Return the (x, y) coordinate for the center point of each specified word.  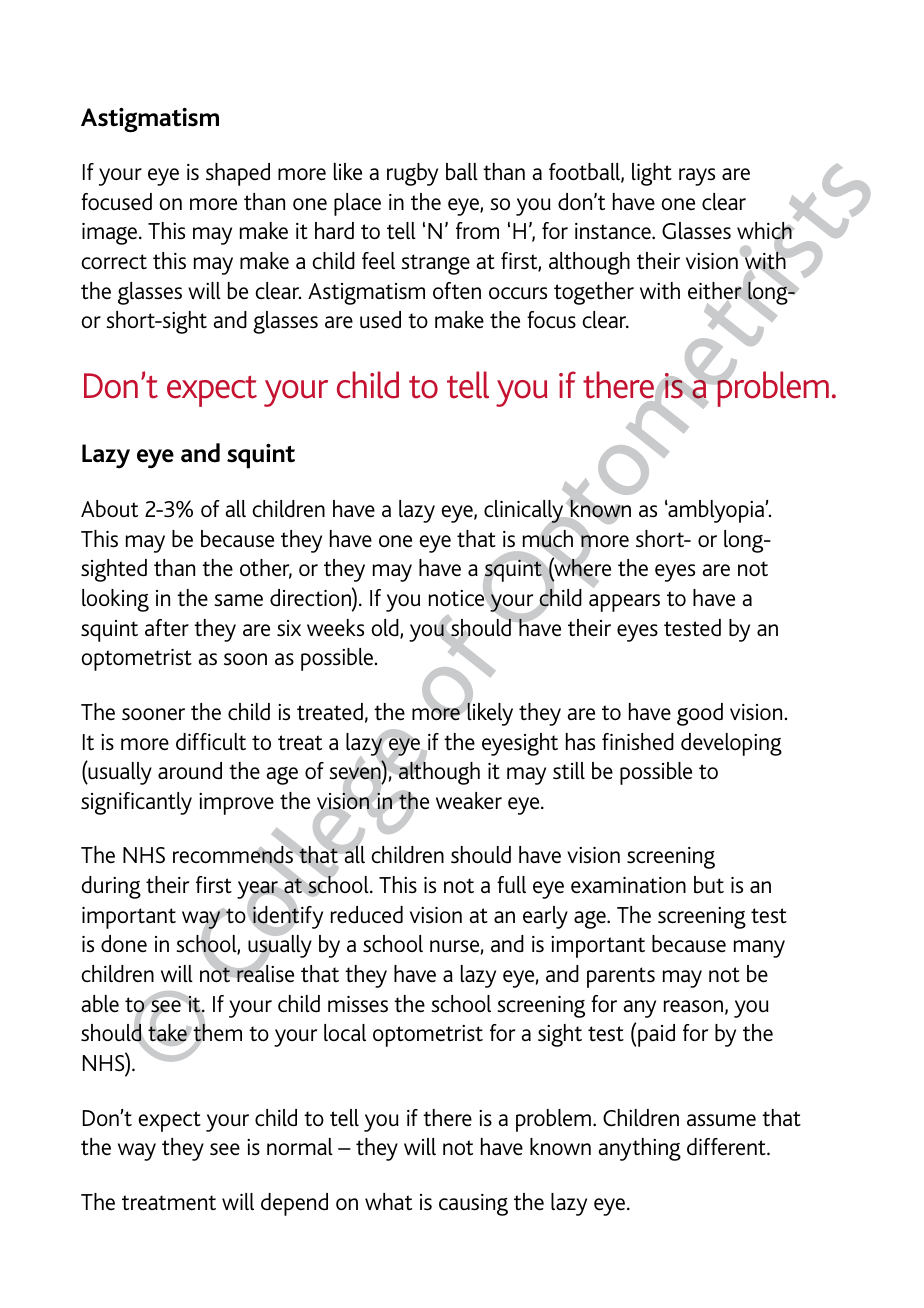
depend (294, 1204)
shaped (238, 174)
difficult (211, 742)
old (386, 629)
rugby (412, 174)
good (700, 714)
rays (697, 177)
